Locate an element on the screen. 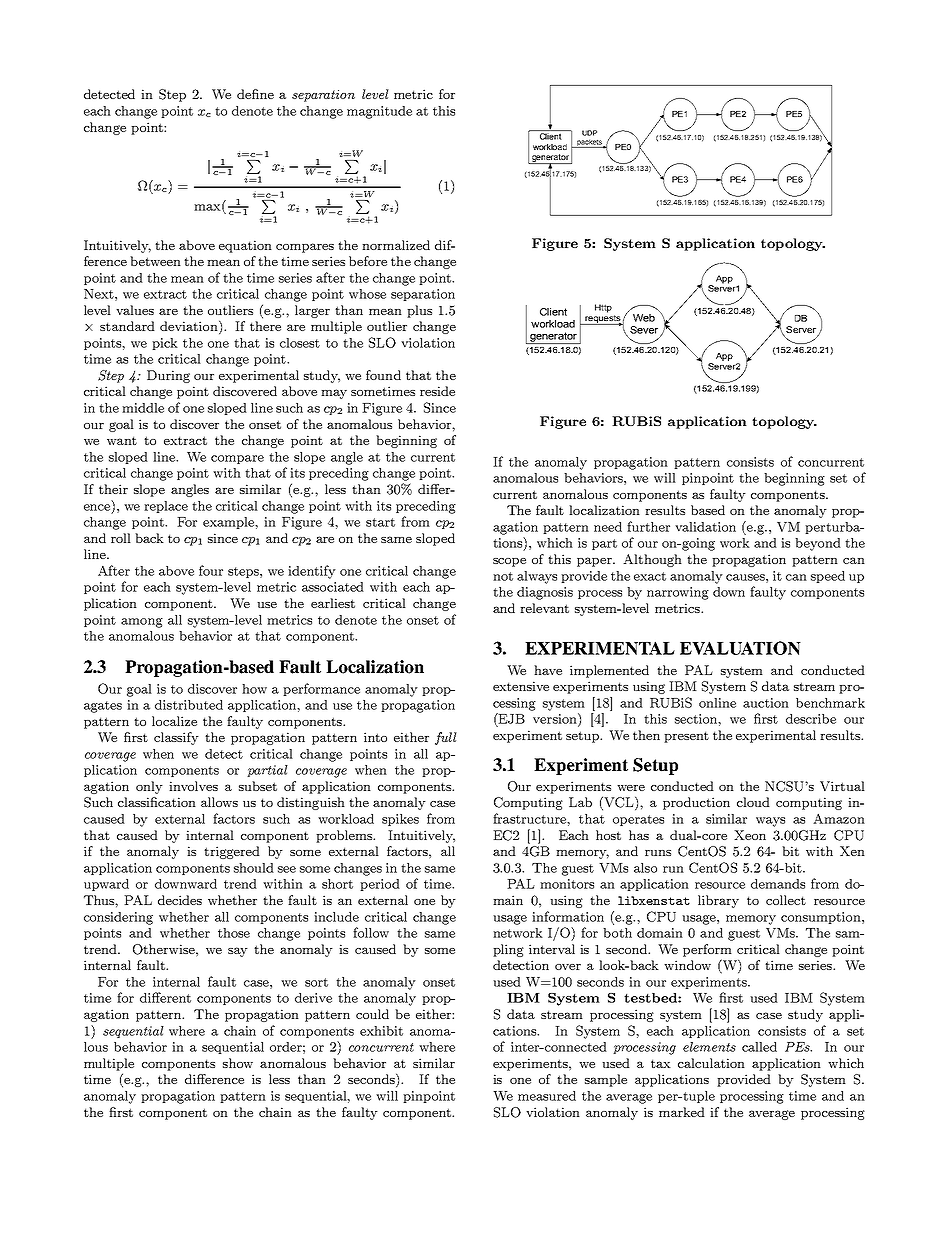  magnitude is located at coordinates (379, 112).
